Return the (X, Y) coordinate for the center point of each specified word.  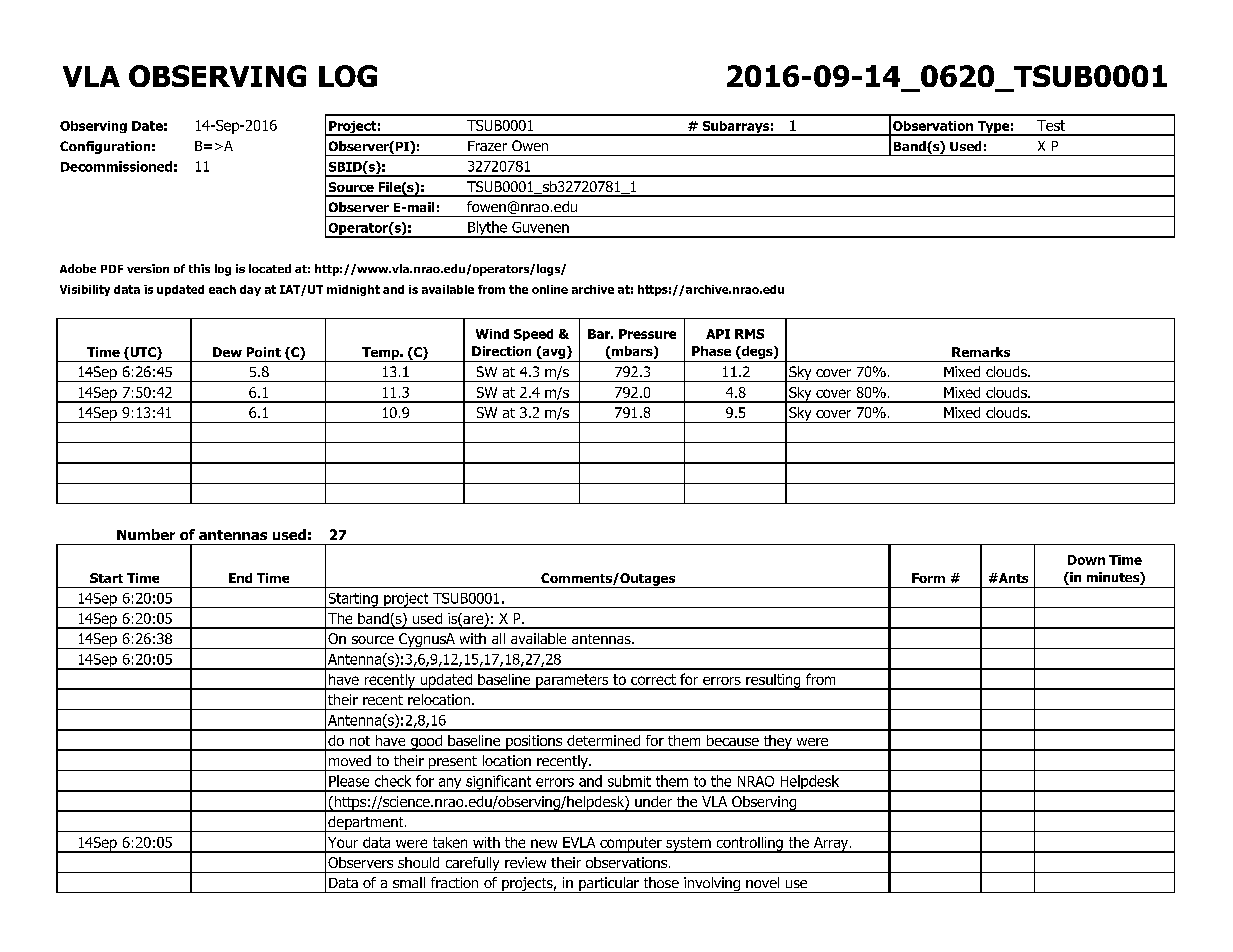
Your (343, 842)
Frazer (487, 146)
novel (762, 882)
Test (1051, 125)
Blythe (487, 229)
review (525, 862)
